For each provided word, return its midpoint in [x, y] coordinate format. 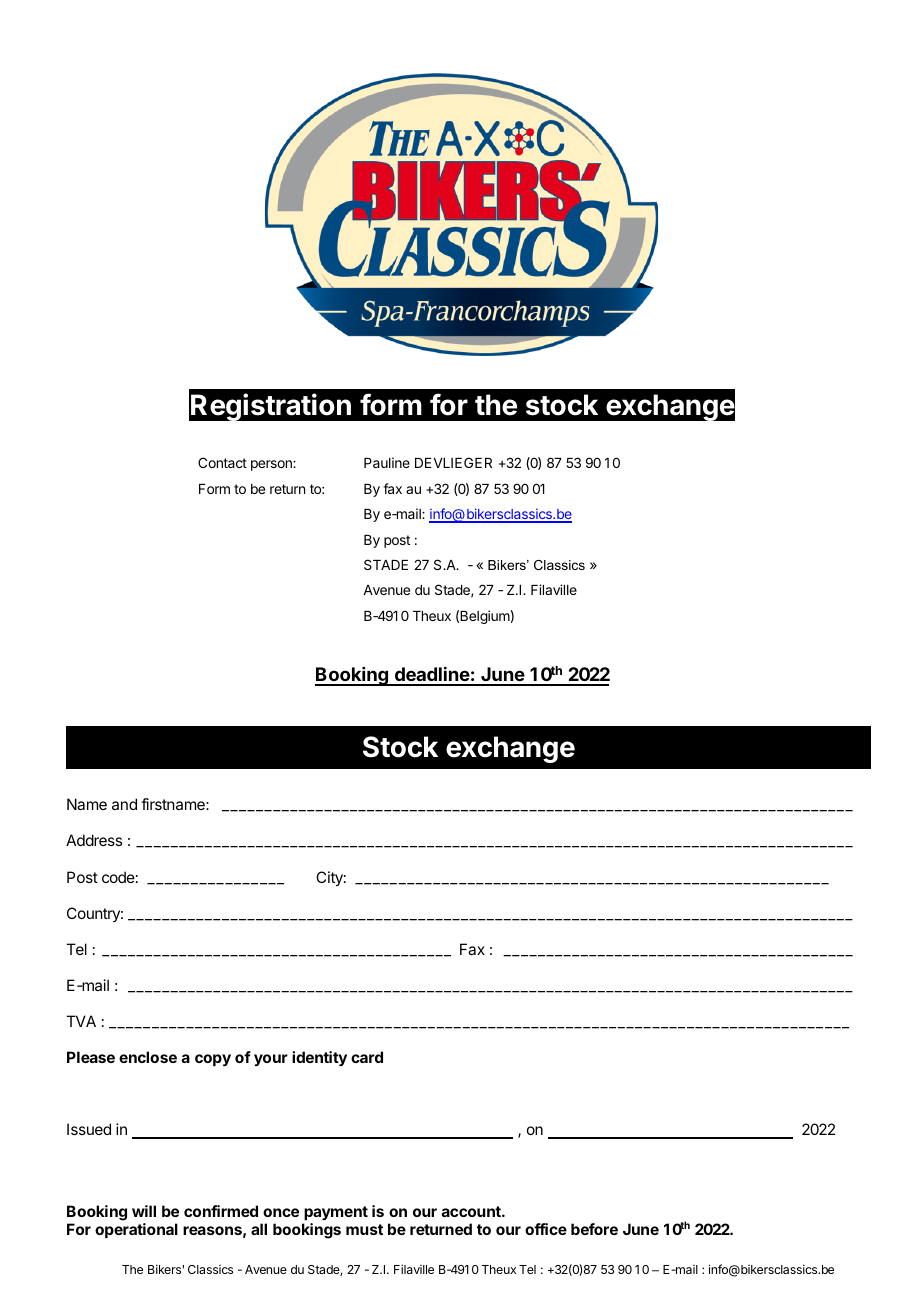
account [472, 1211]
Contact [222, 462]
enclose [148, 1057]
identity [319, 1059]
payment [336, 1213]
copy [213, 1060]
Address [94, 840]
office [546, 1229]
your [271, 1060]
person [272, 465]
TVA [81, 1021]
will [144, 1211]
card [367, 1057]
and [124, 804]
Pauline [387, 462]
